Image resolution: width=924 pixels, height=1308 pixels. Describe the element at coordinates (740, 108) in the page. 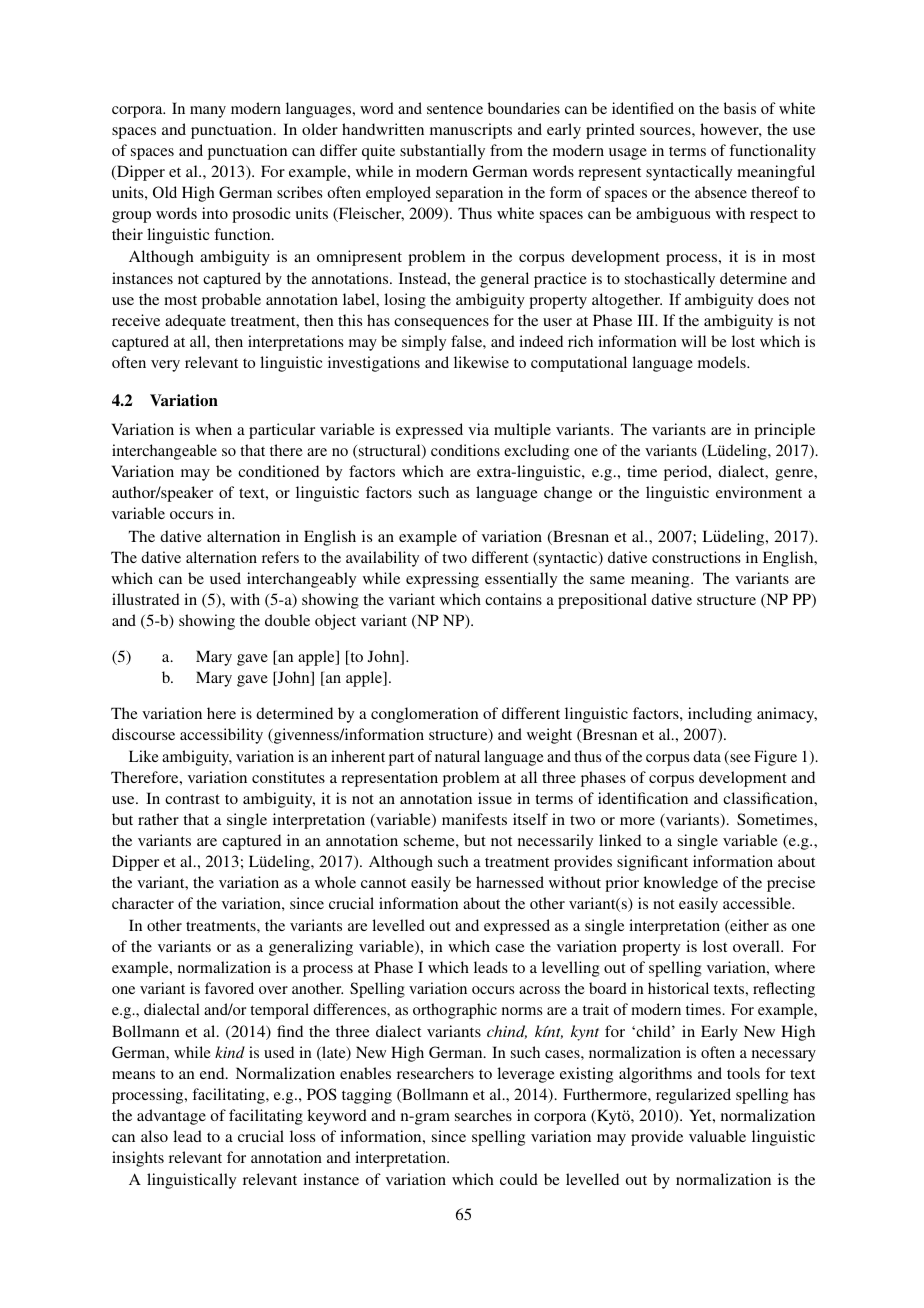

I see `basis` at that location.
